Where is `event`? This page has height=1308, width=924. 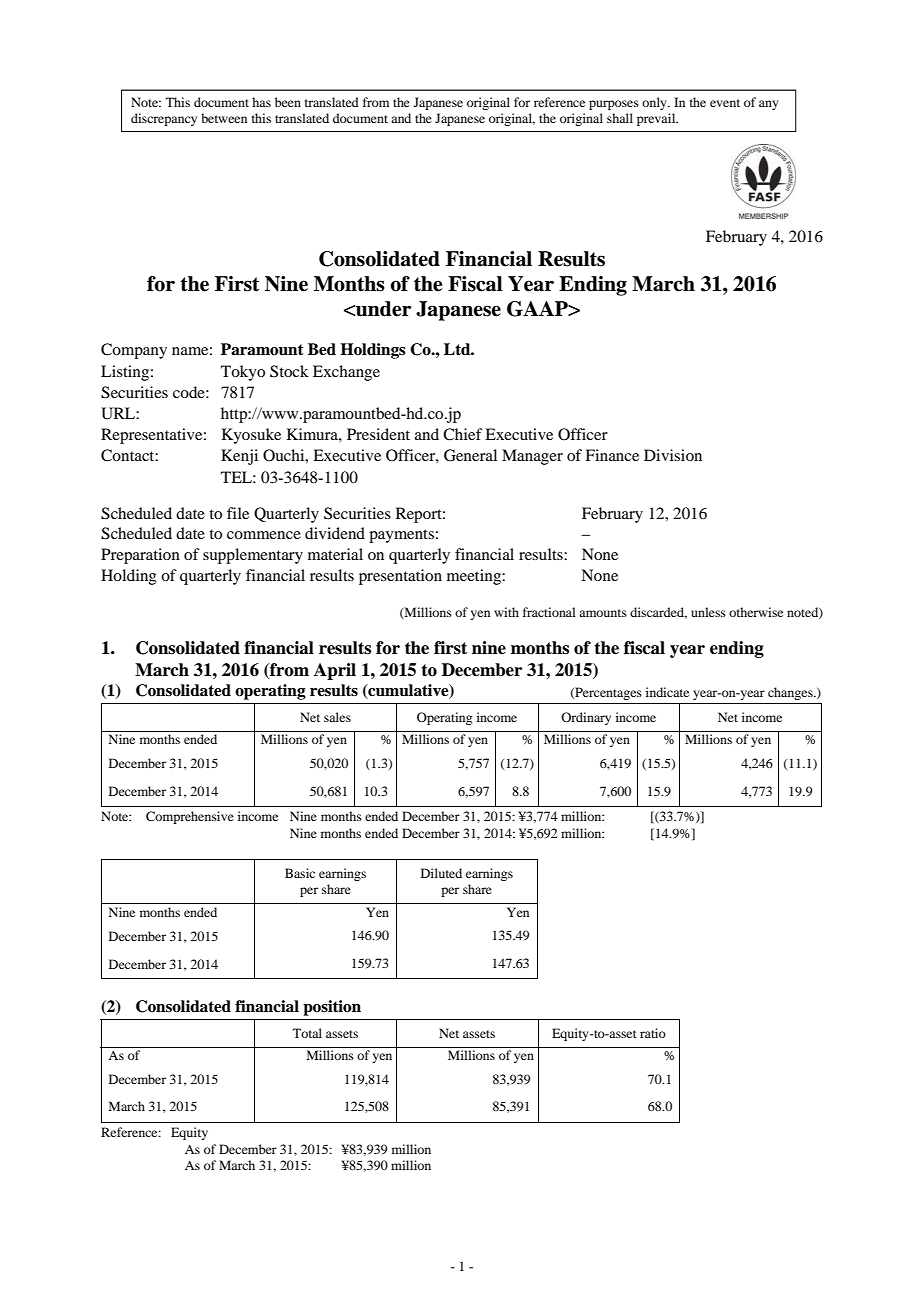 event is located at coordinates (725, 103).
